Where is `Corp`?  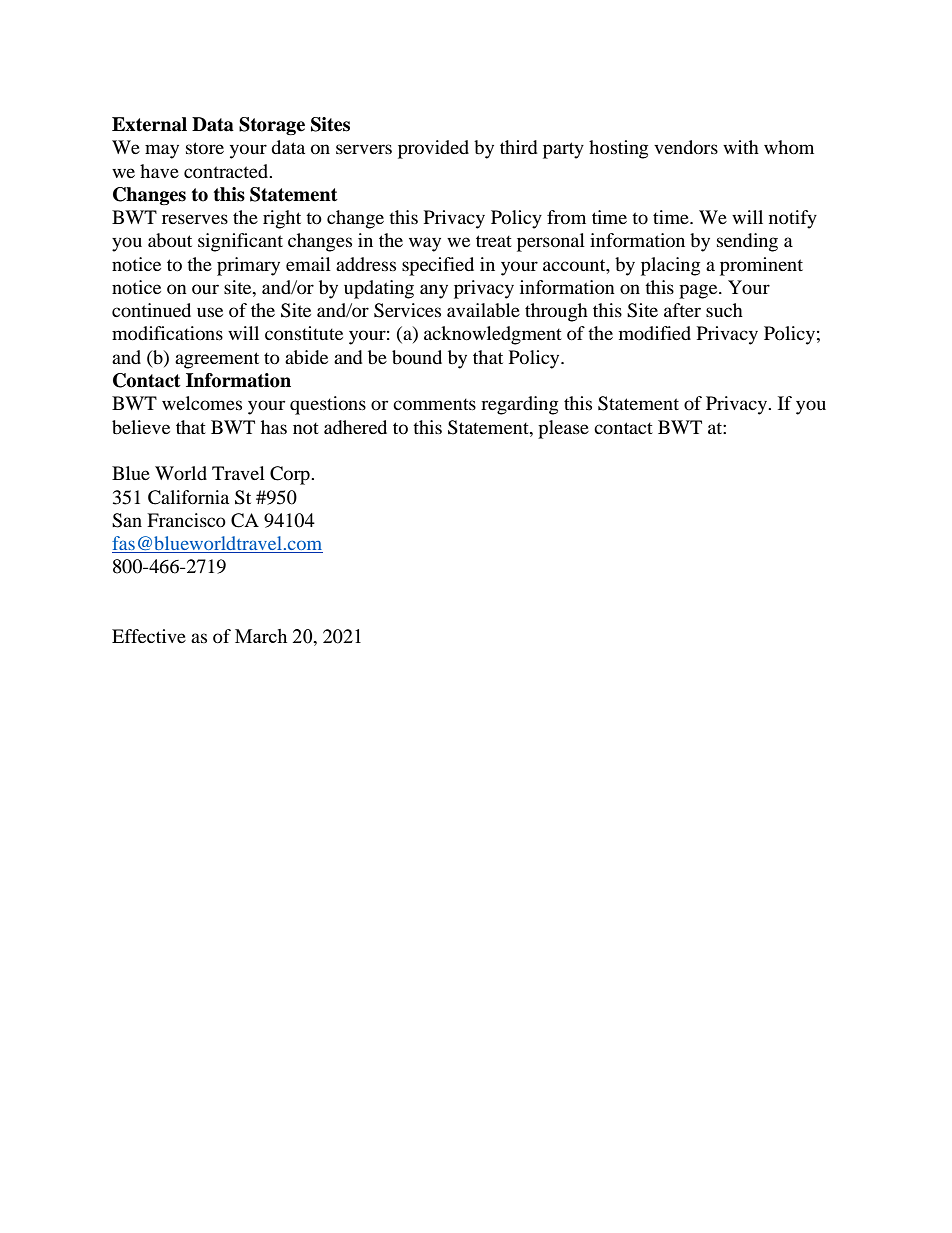
Corp is located at coordinates (291, 475).
